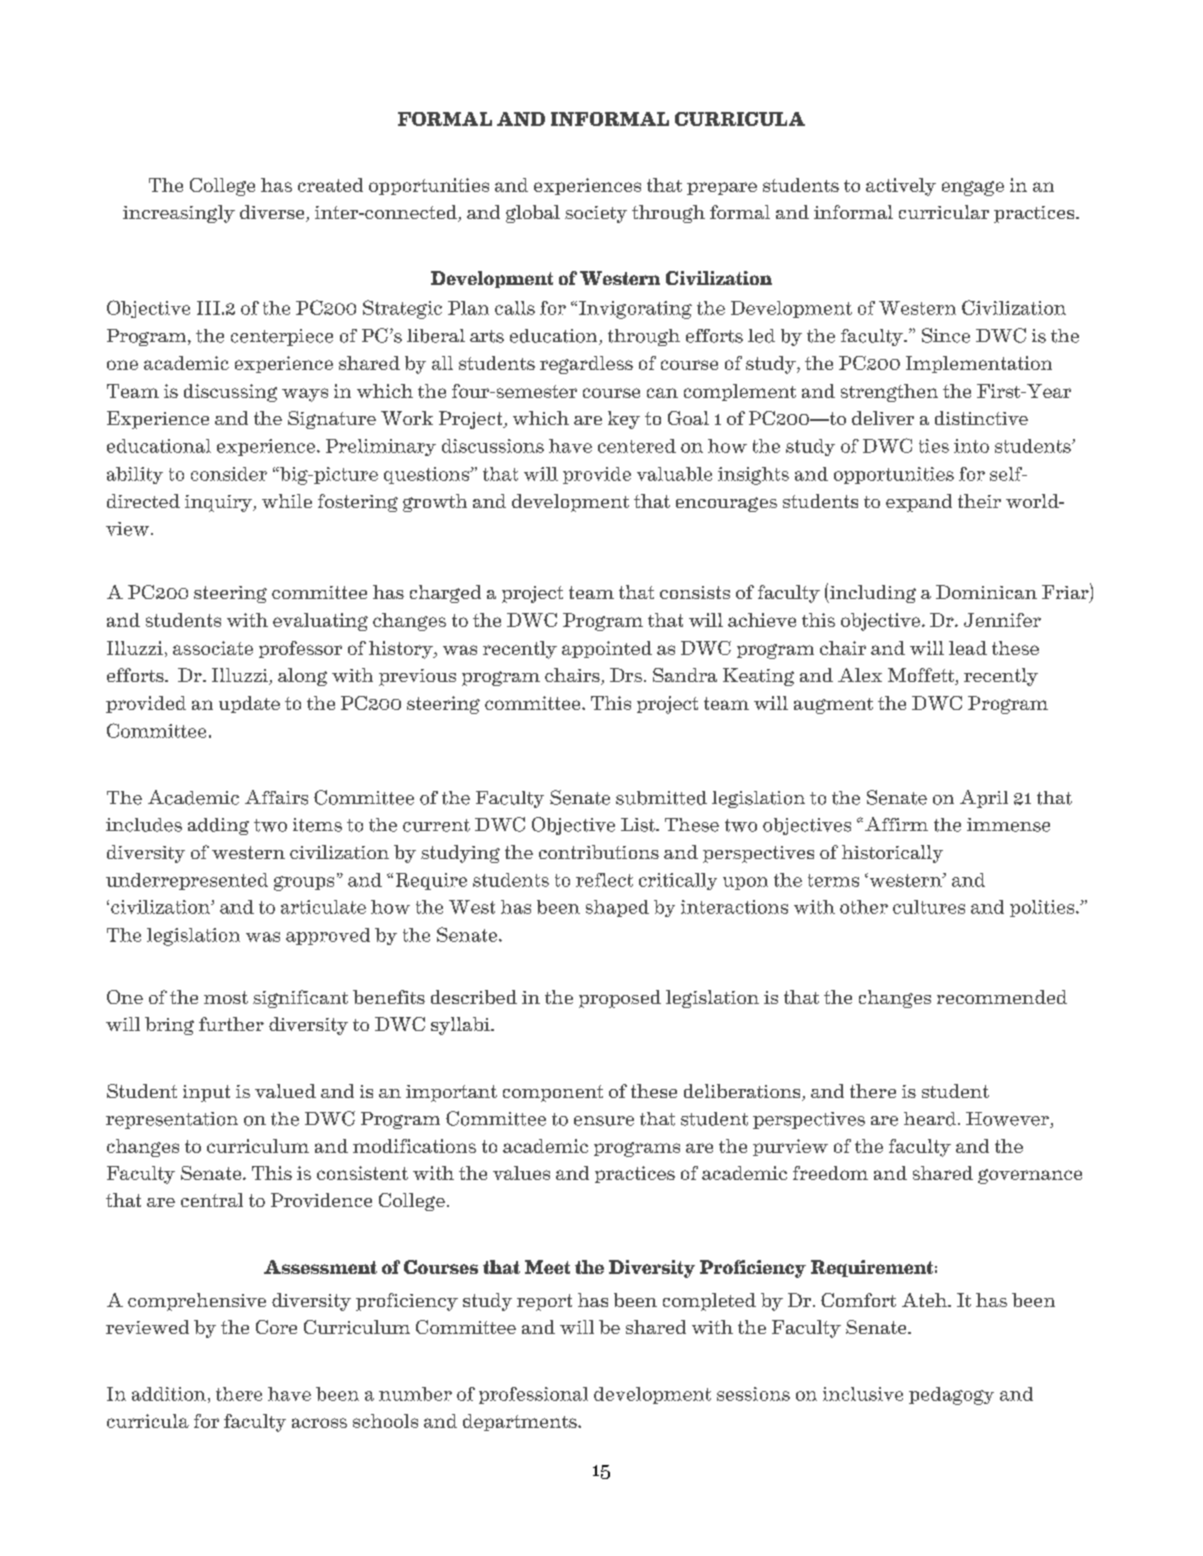 This screenshot has height=1556, width=1203. What do you see at coordinates (273, 213) in the screenshot?
I see `diverse` at bounding box center [273, 213].
